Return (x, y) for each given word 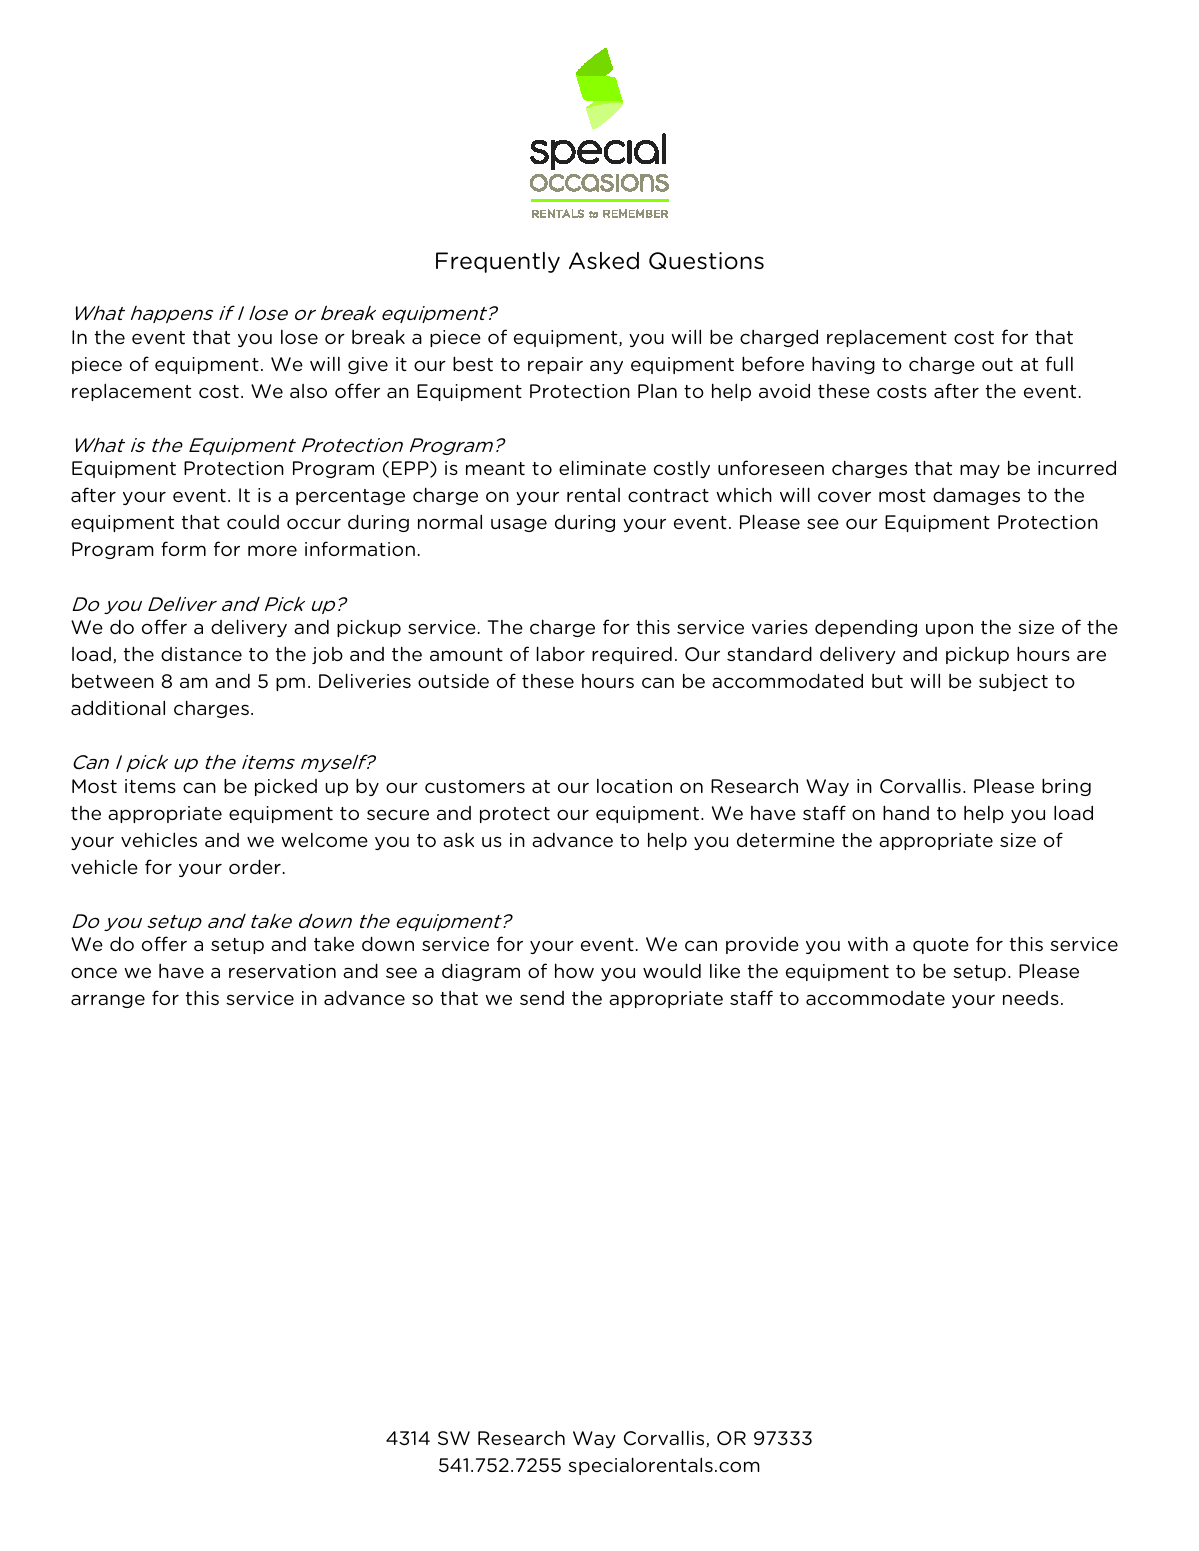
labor (561, 653)
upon (949, 630)
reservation (282, 971)
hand (906, 812)
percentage (350, 497)
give (368, 365)
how (574, 970)
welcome (324, 840)
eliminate (602, 467)
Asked (604, 261)
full (1059, 363)
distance (201, 654)
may (980, 471)
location (634, 786)
